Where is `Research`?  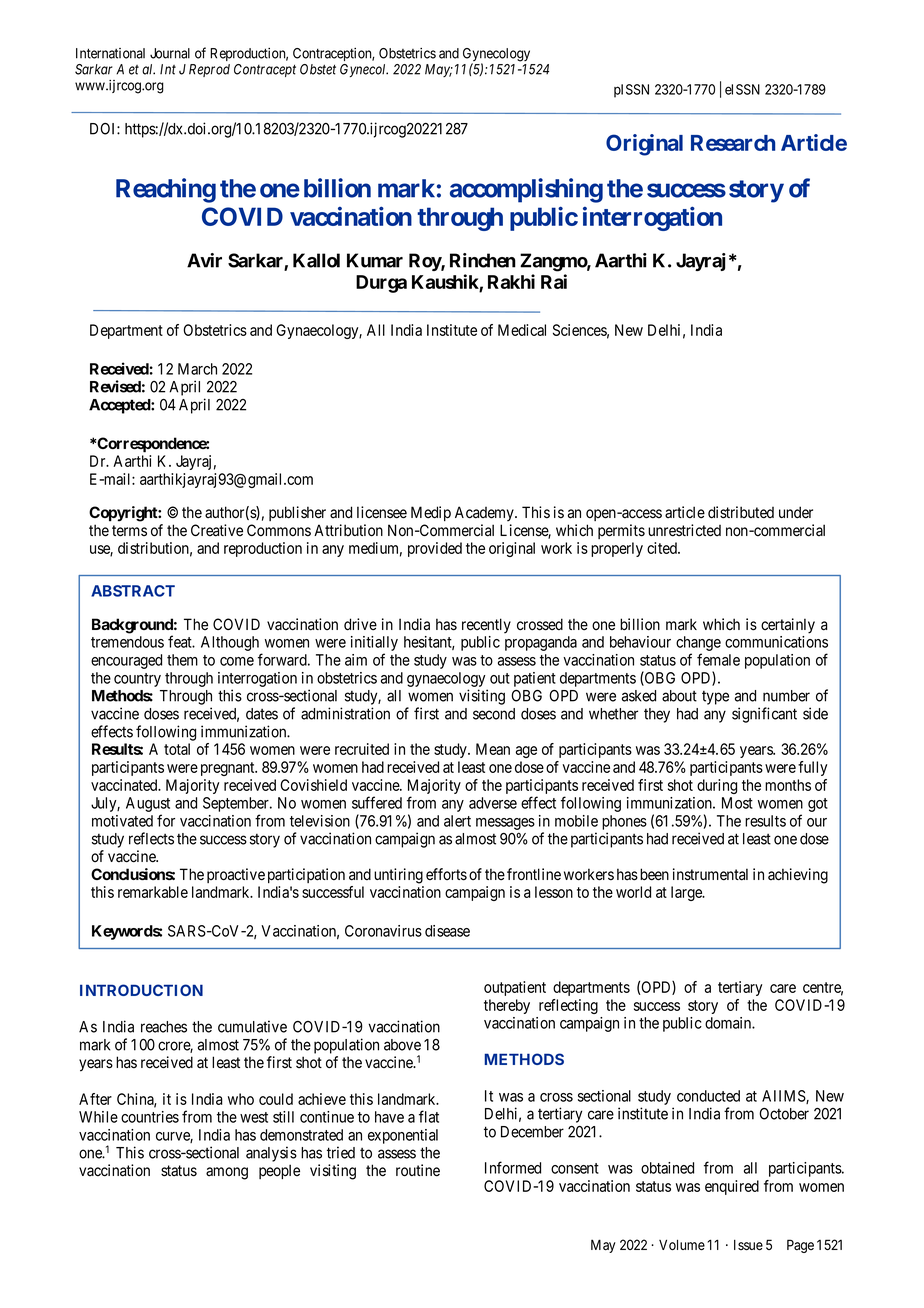 Research is located at coordinates (733, 143).
